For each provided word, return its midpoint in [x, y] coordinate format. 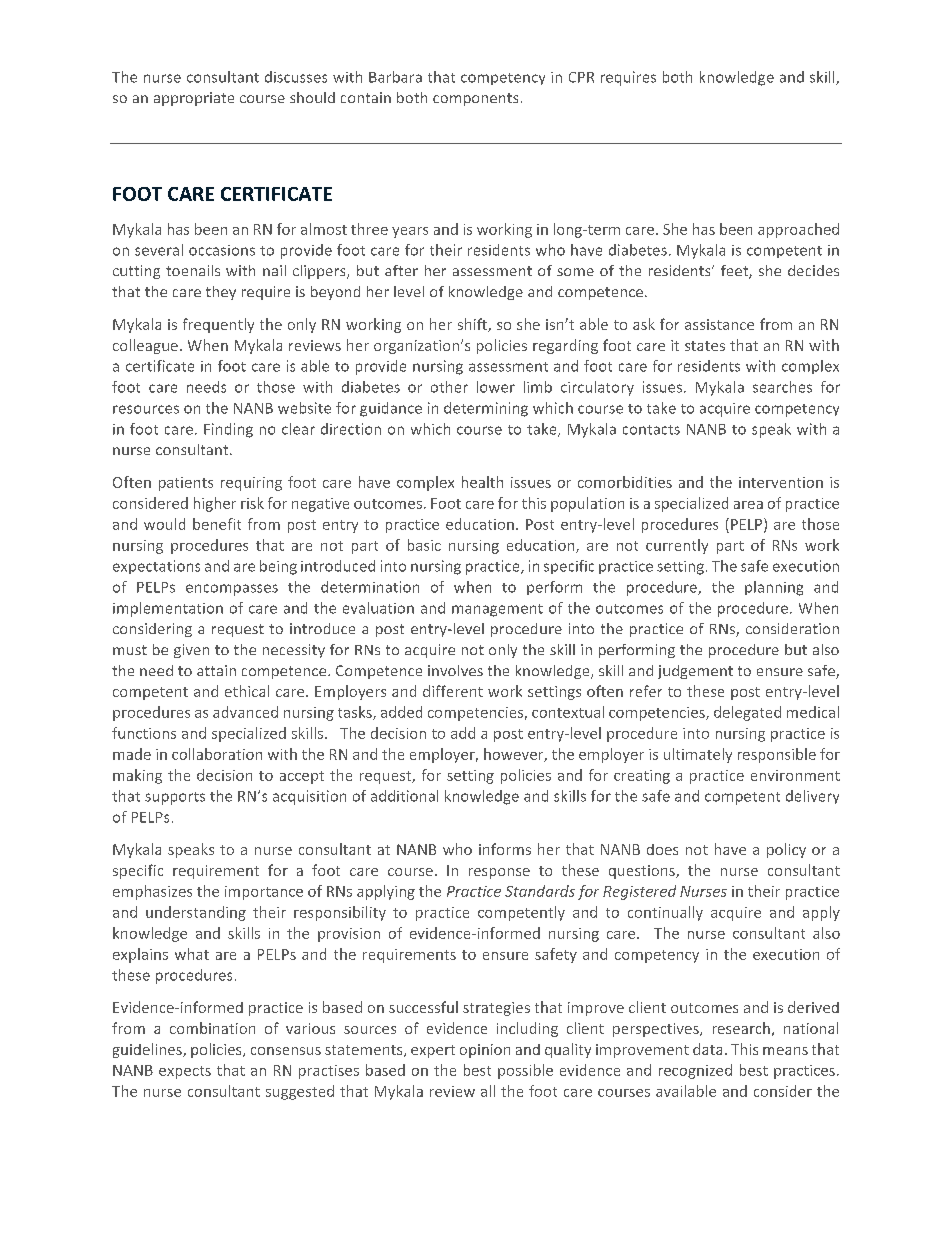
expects [185, 1072]
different [453, 691]
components [475, 99]
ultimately [698, 755]
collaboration [217, 754]
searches [782, 387]
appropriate [194, 99]
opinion [485, 1051]
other [449, 387]
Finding [228, 430]
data [707, 1049]
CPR [581, 77]
